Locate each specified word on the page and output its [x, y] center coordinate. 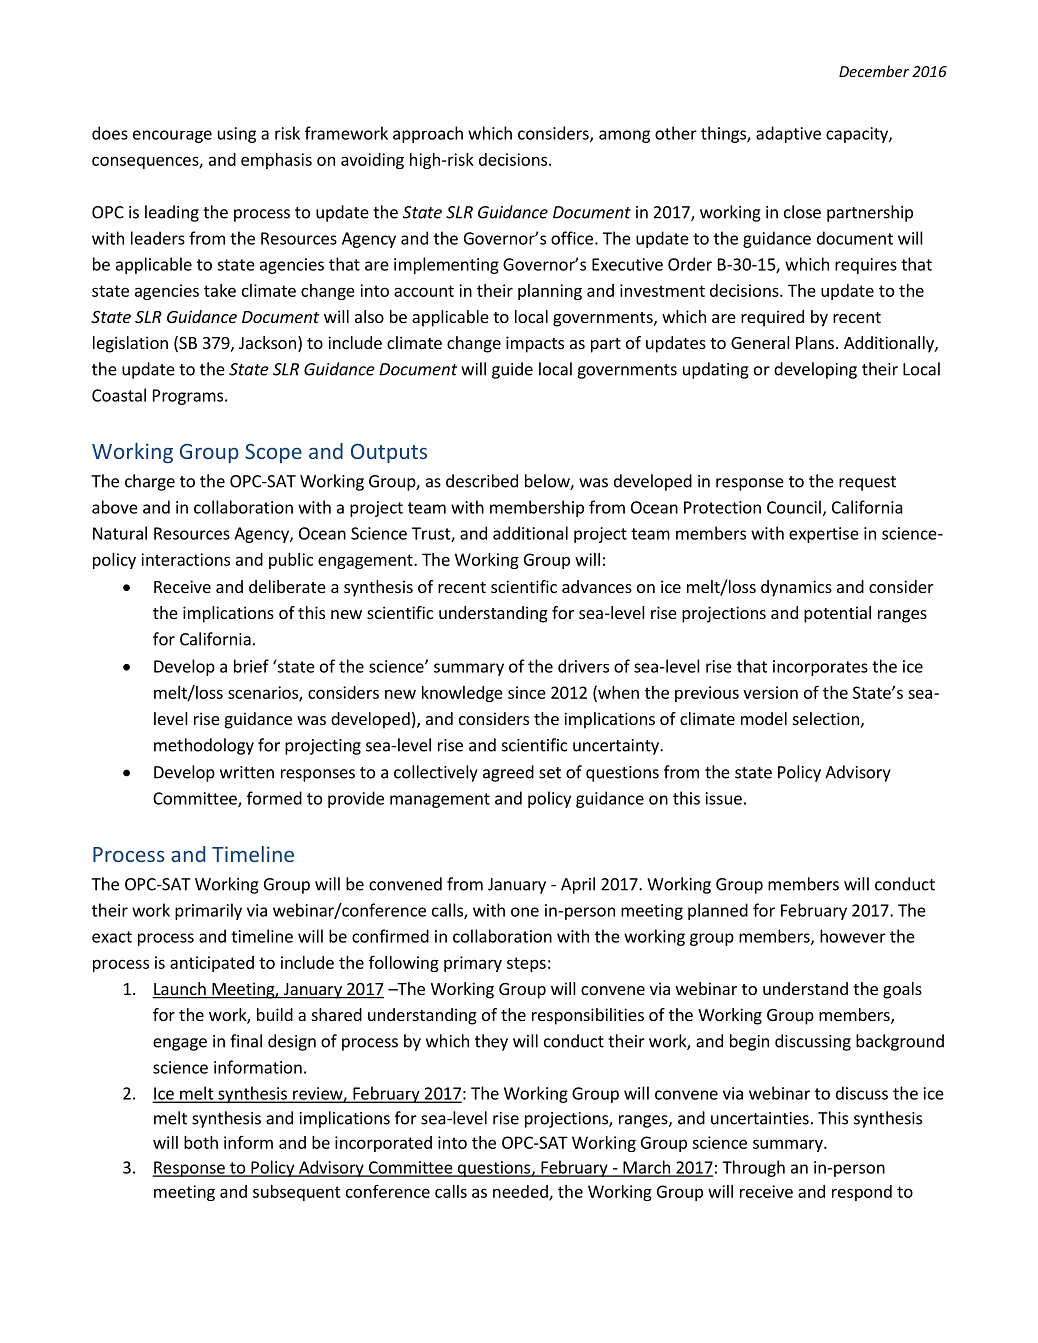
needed [521, 1192]
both [201, 1142]
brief [251, 666]
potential [837, 614]
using [237, 135]
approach [428, 134]
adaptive [788, 134]
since [527, 692]
